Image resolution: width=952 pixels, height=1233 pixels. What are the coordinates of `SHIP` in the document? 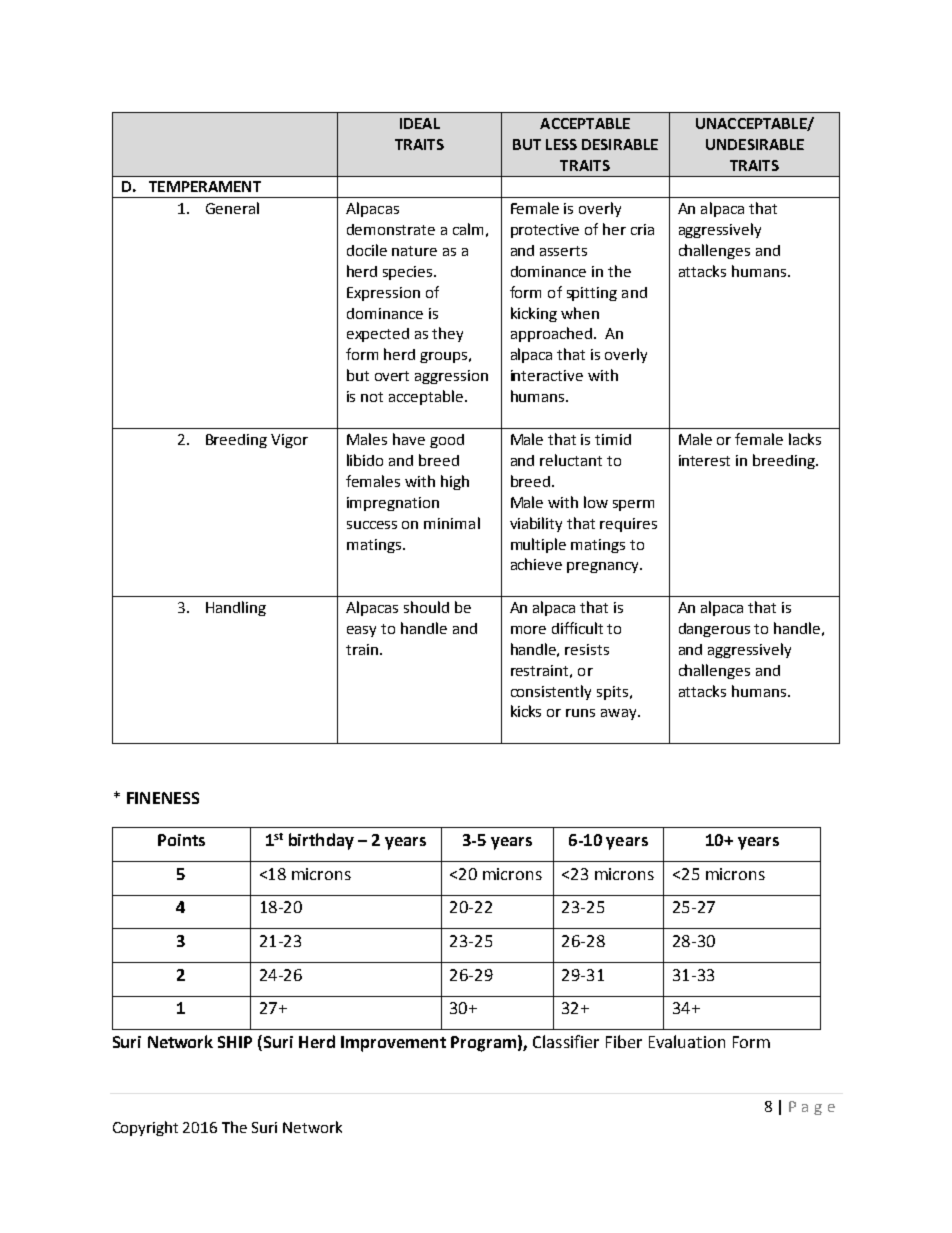 It's located at (235, 1042).
